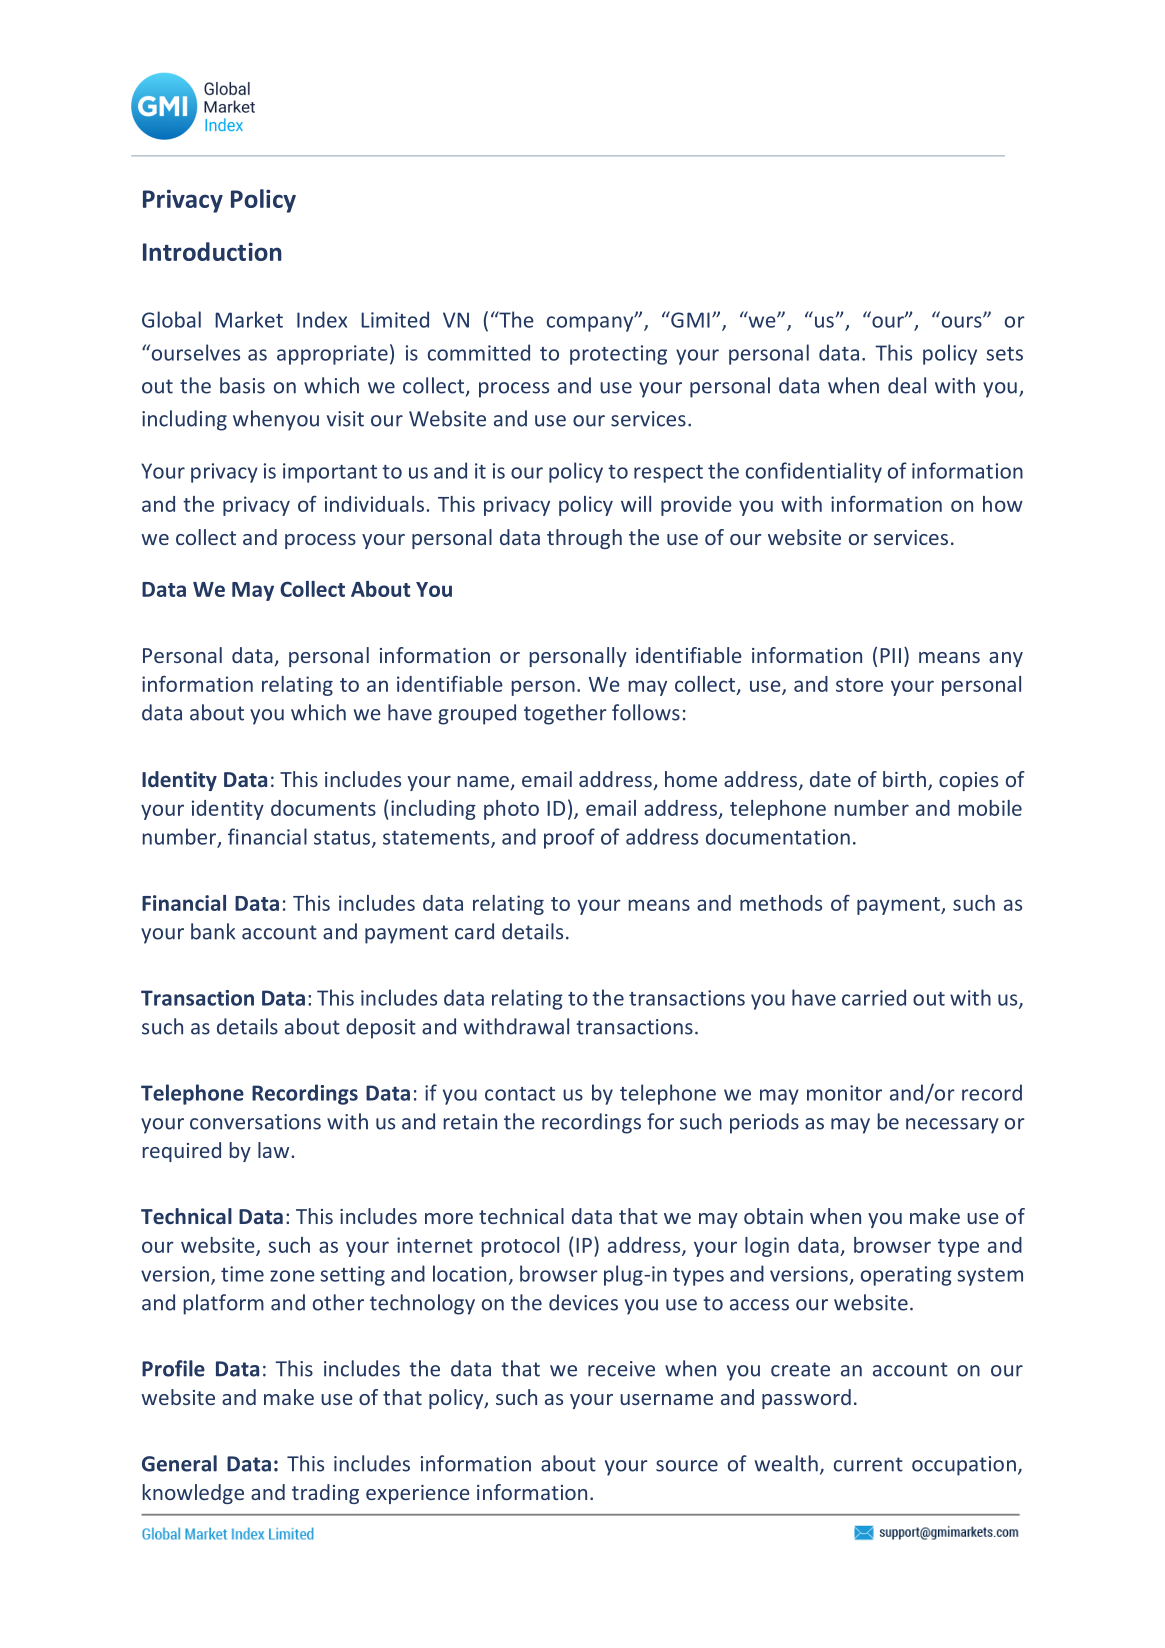 The width and height of the document is (1165, 1648). Describe the element at coordinates (844, 1093) in the document. I see `monitor` at that location.
